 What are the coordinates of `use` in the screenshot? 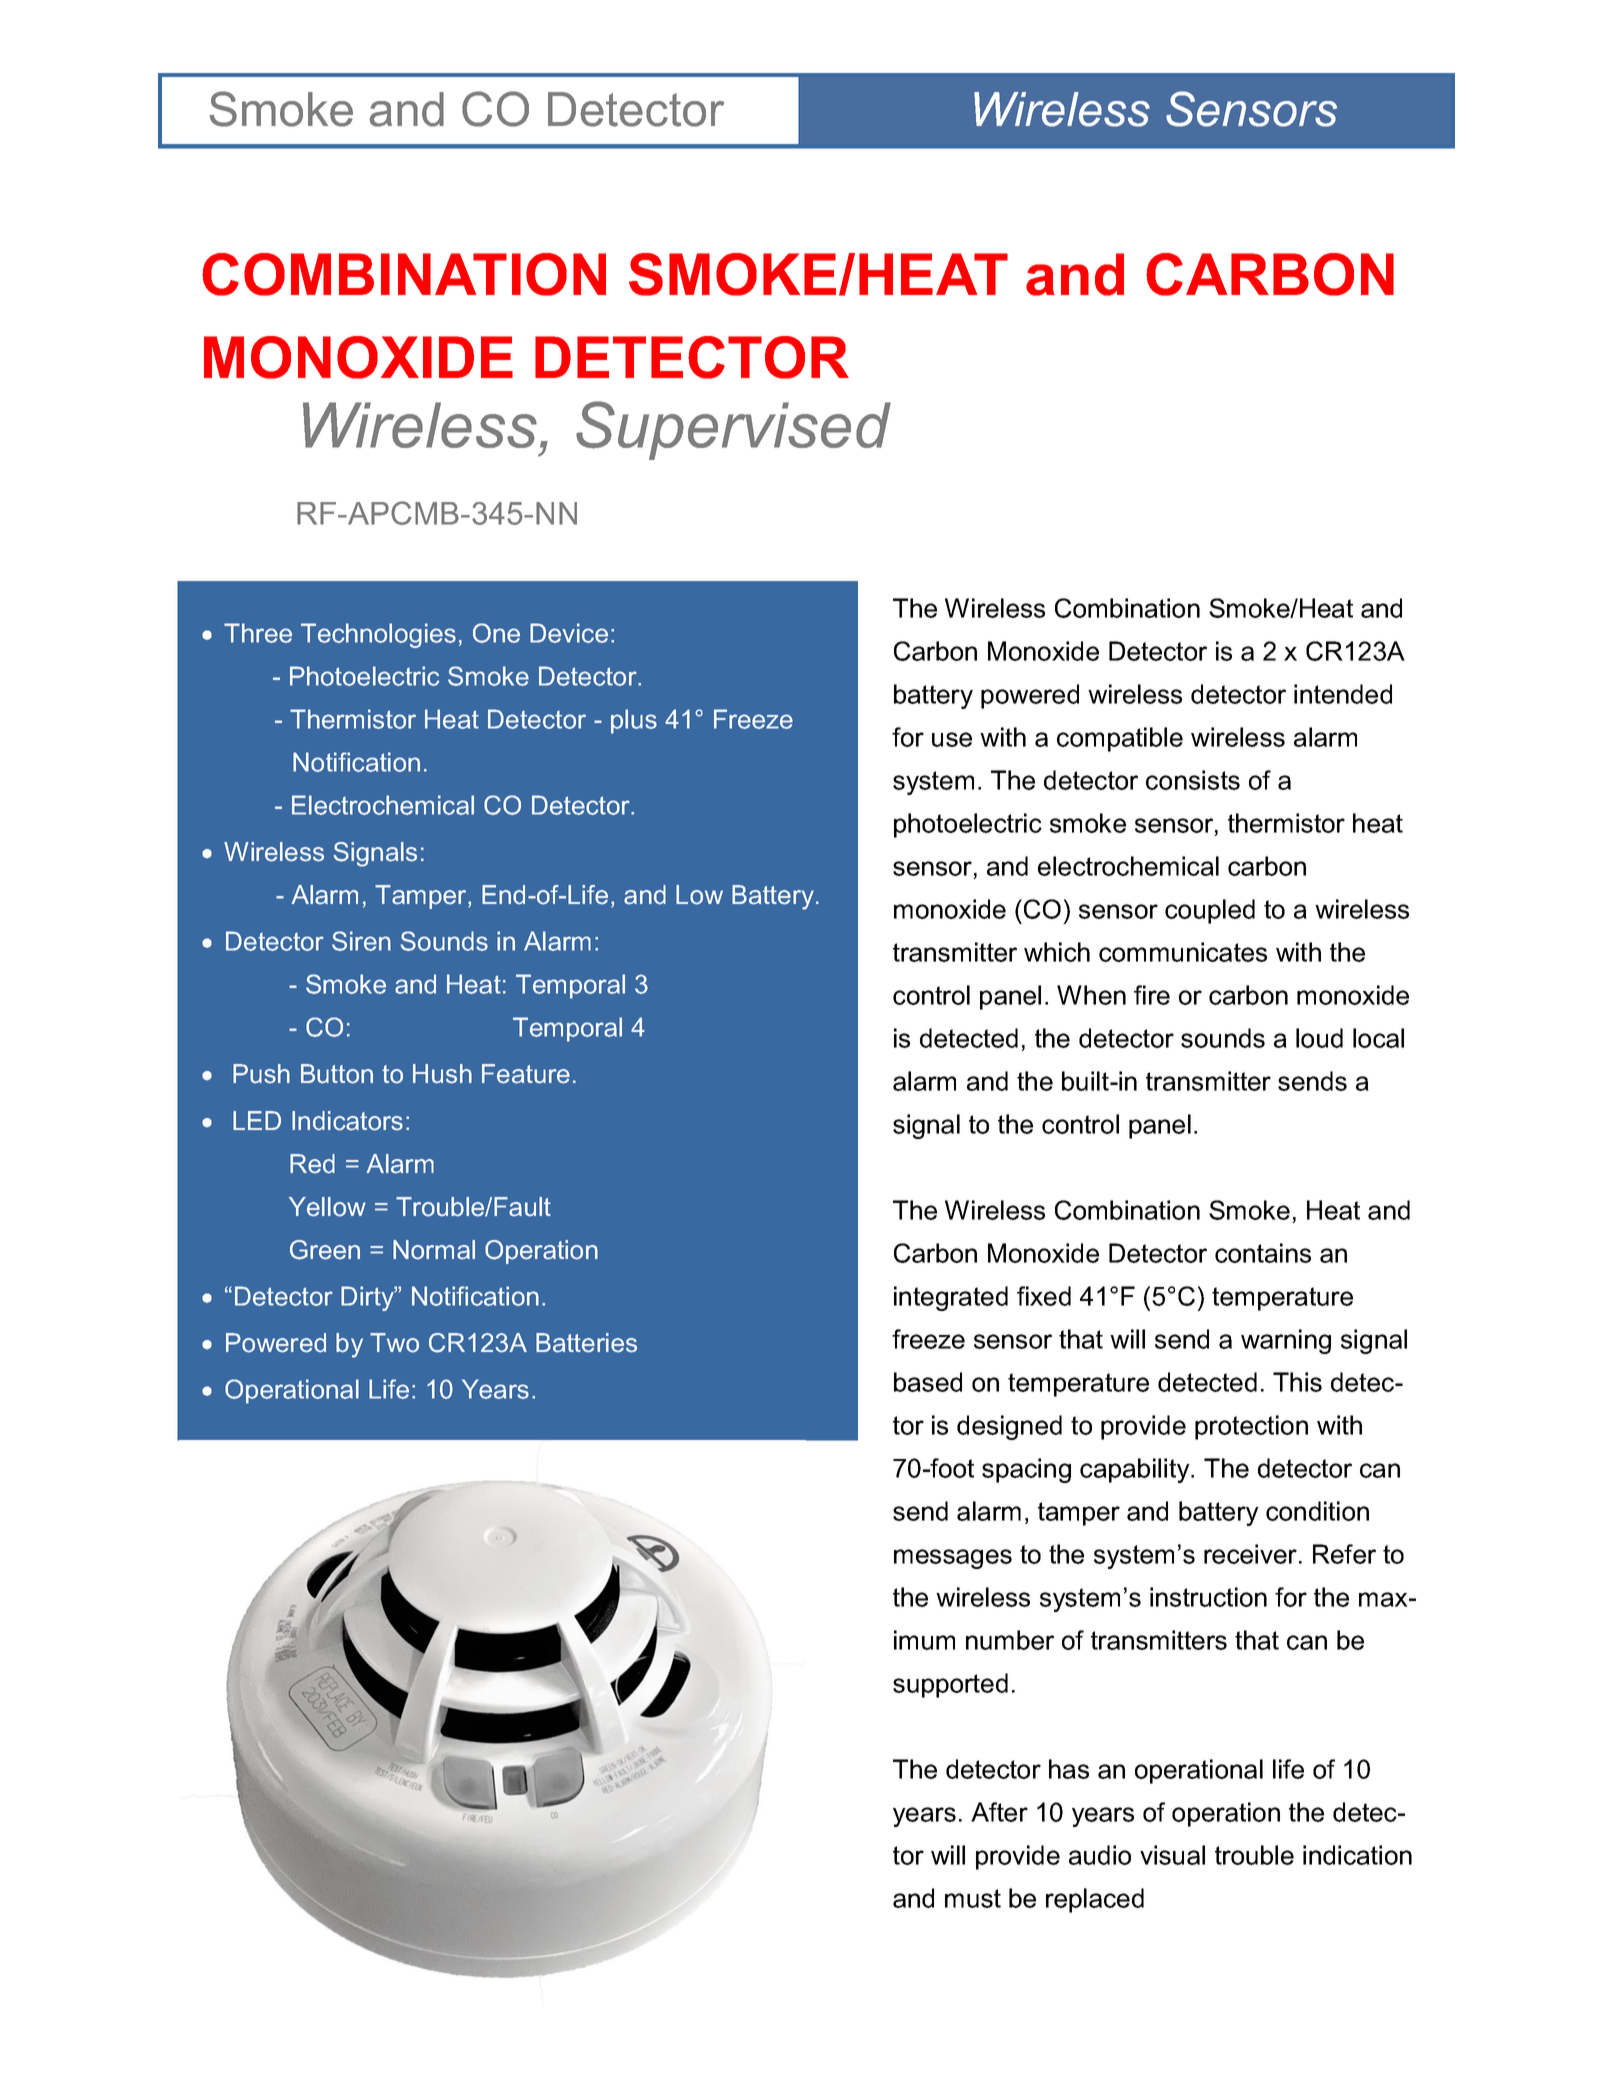 It's located at (952, 739).
